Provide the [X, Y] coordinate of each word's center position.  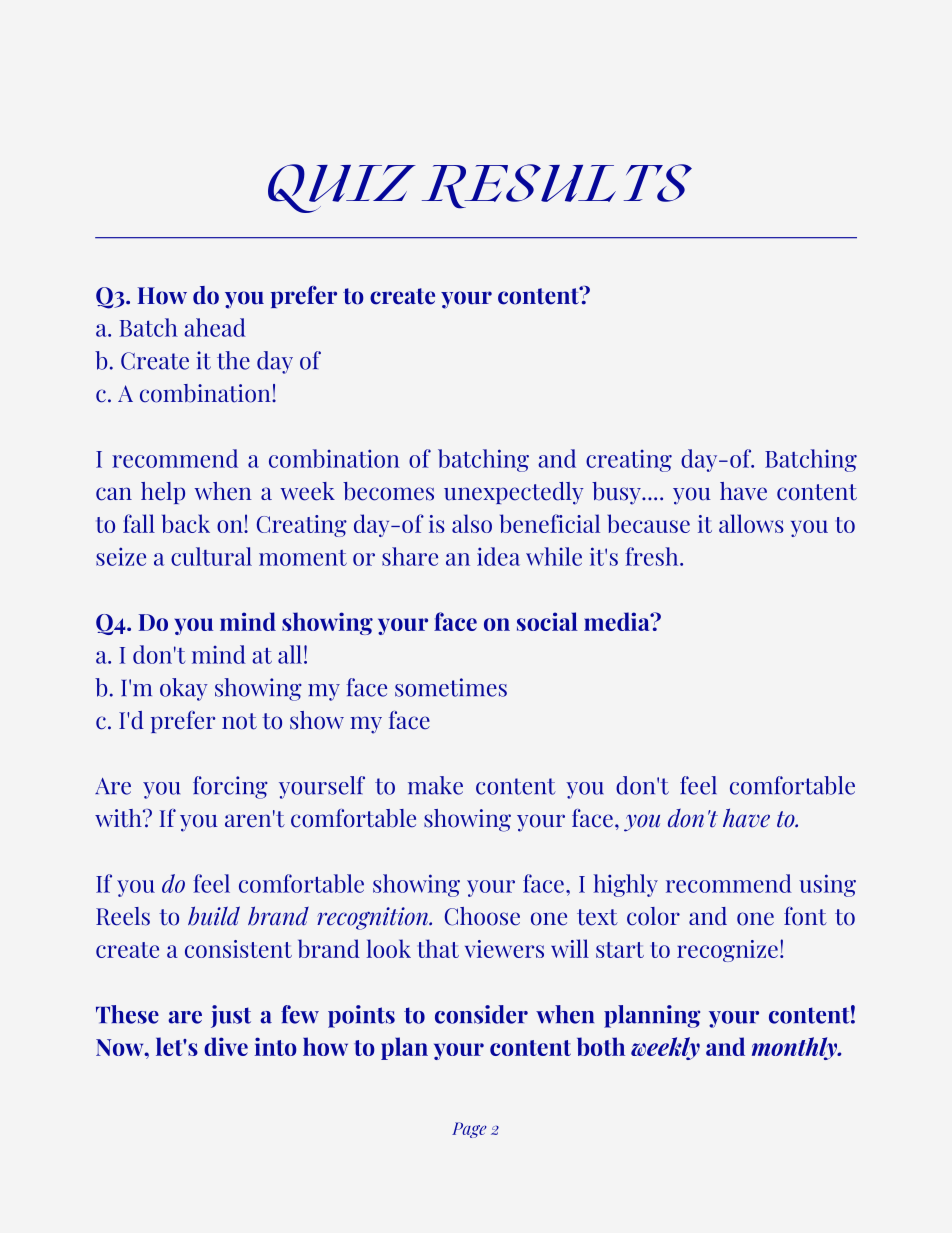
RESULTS [557, 186]
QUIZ [342, 188]
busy [617, 493]
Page [469, 1130]
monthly [796, 1048]
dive [226, 1046]
